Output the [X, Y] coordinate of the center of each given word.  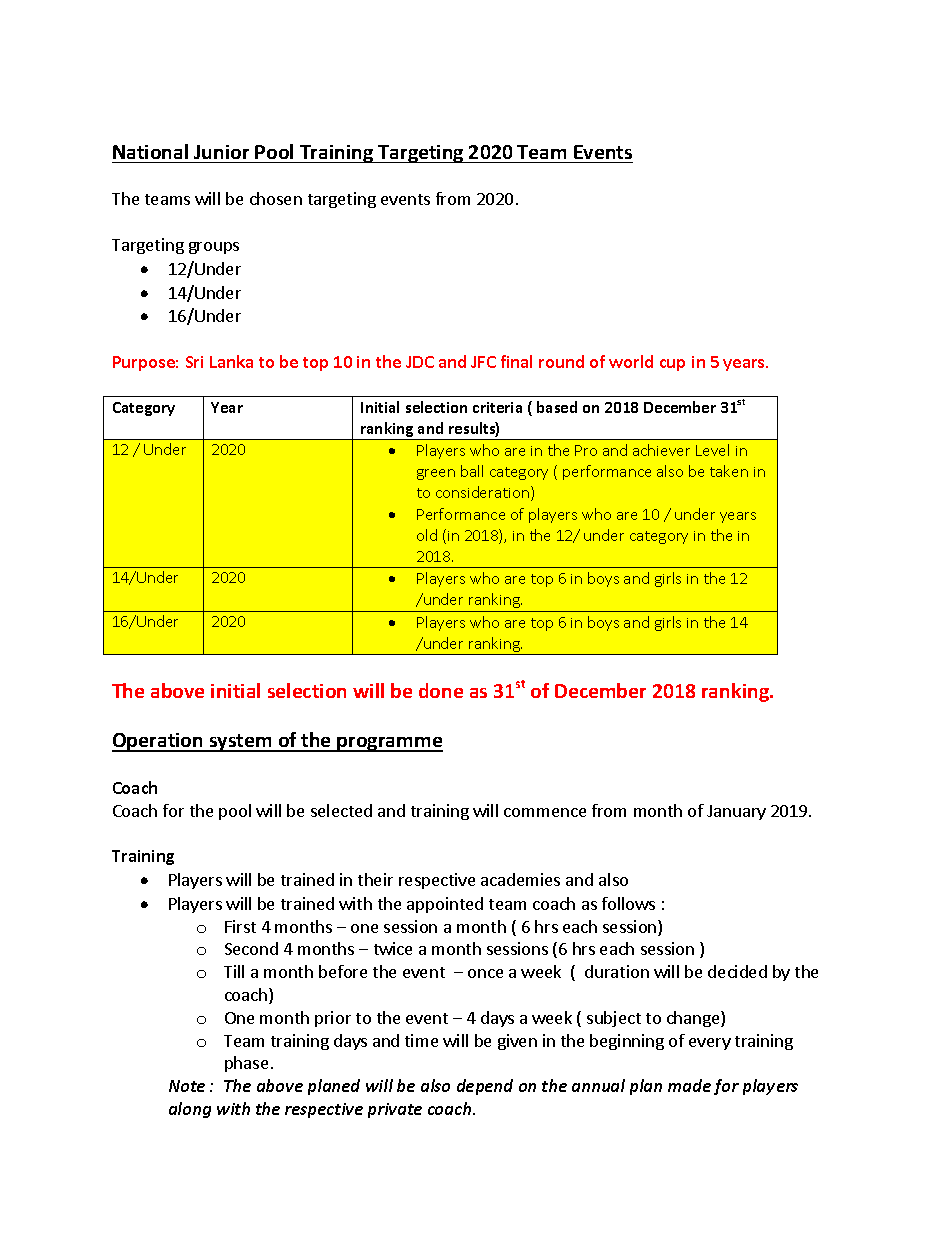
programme [389, 744]
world [631, 361]
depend [485, 1087]
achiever [661, 450]
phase [246, 1064]
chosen [276, 198]
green [436, 474]
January [736, 812]
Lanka [231, 361]
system [241, 743]
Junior [221, 152]
